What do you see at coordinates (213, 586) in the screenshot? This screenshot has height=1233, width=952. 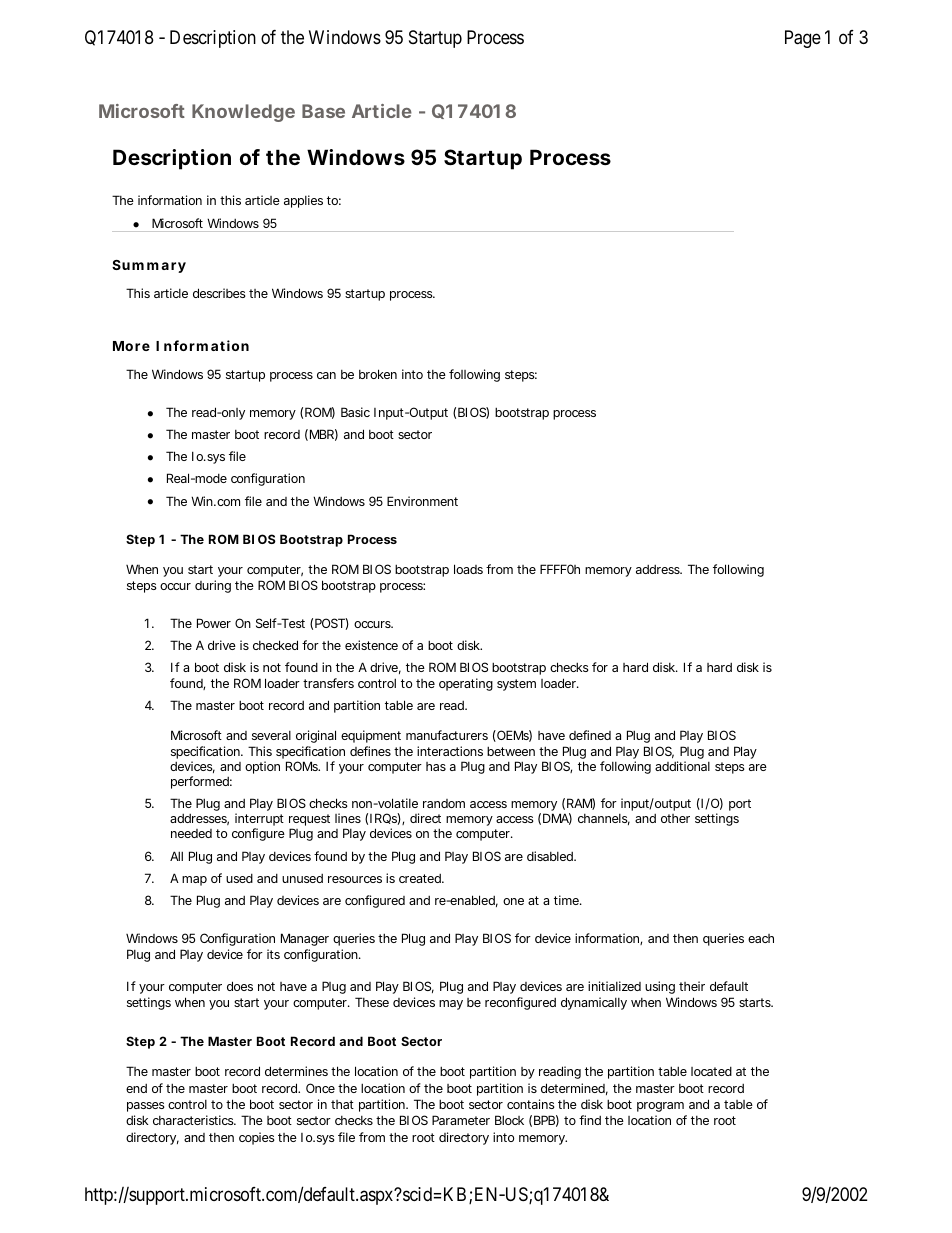 I see `during` at bounding box center [213, 586].
